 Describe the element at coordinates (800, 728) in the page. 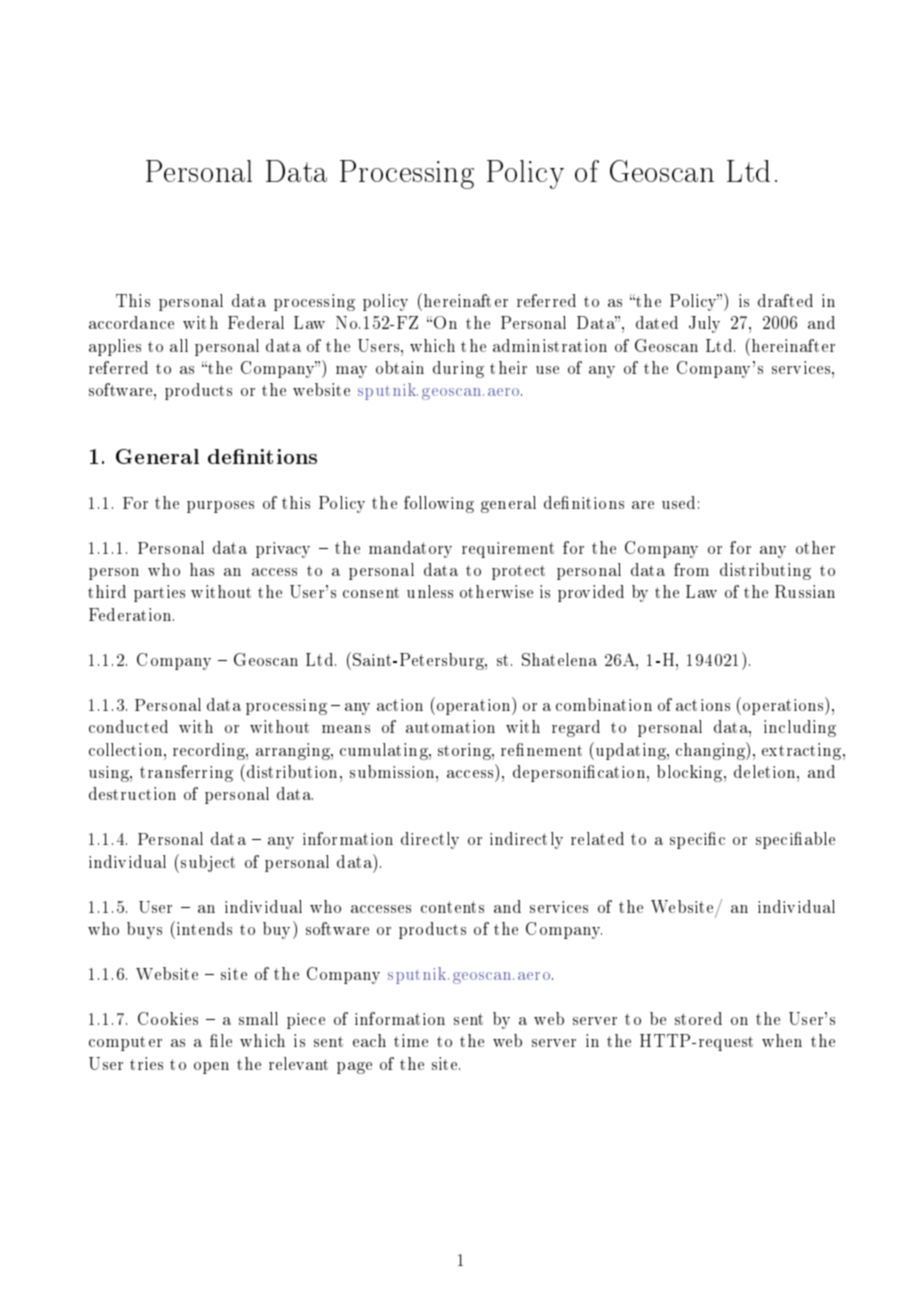

I see `including` at that location.
